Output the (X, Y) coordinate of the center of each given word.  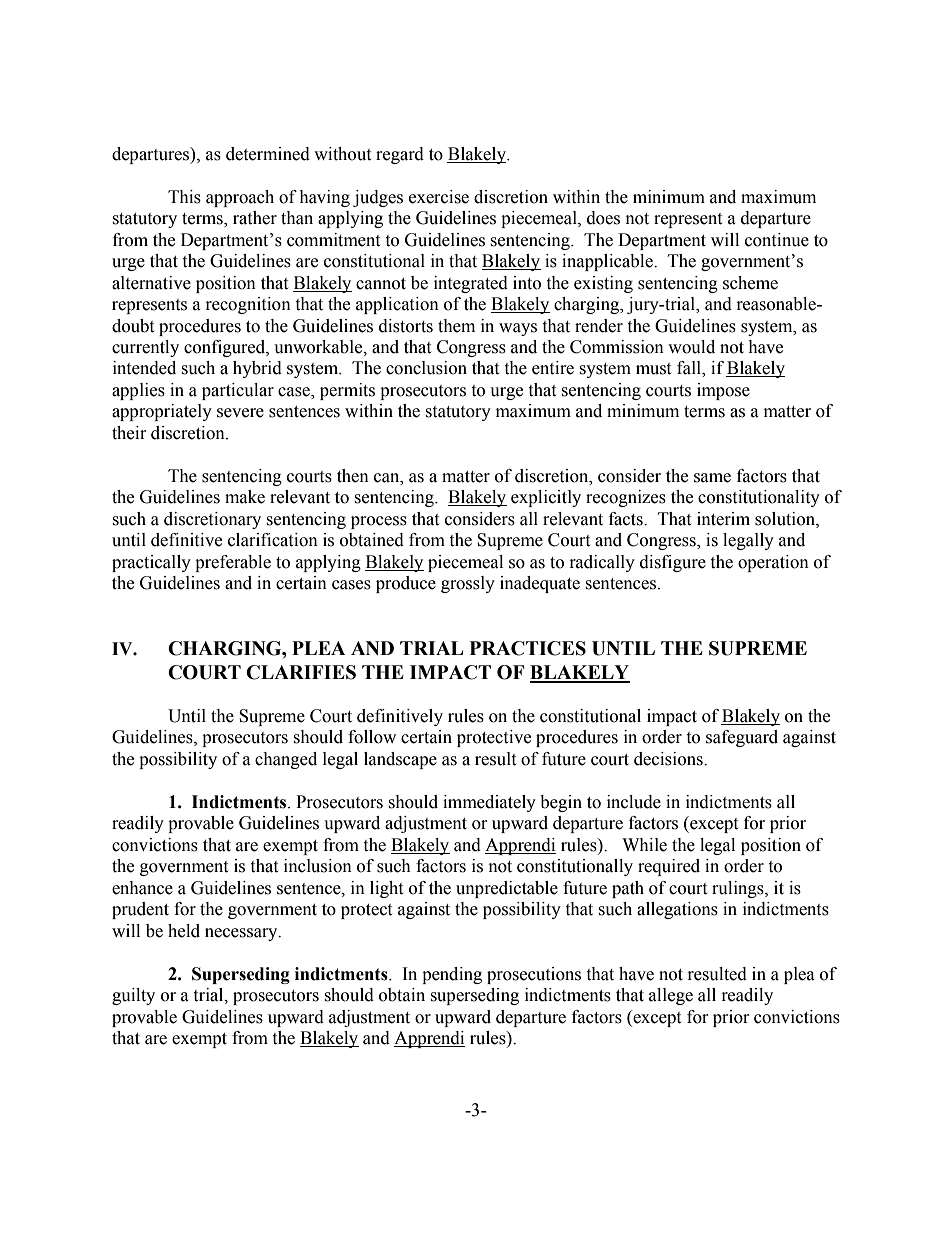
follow (372, 737)
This (184, 197)
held (184, 931)
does (603, 218)
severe (240, 413)
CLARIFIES (301, 672)
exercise (439, 197)
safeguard (742, 738)
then (353, 476)
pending (452, 975)
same (712, 478)
